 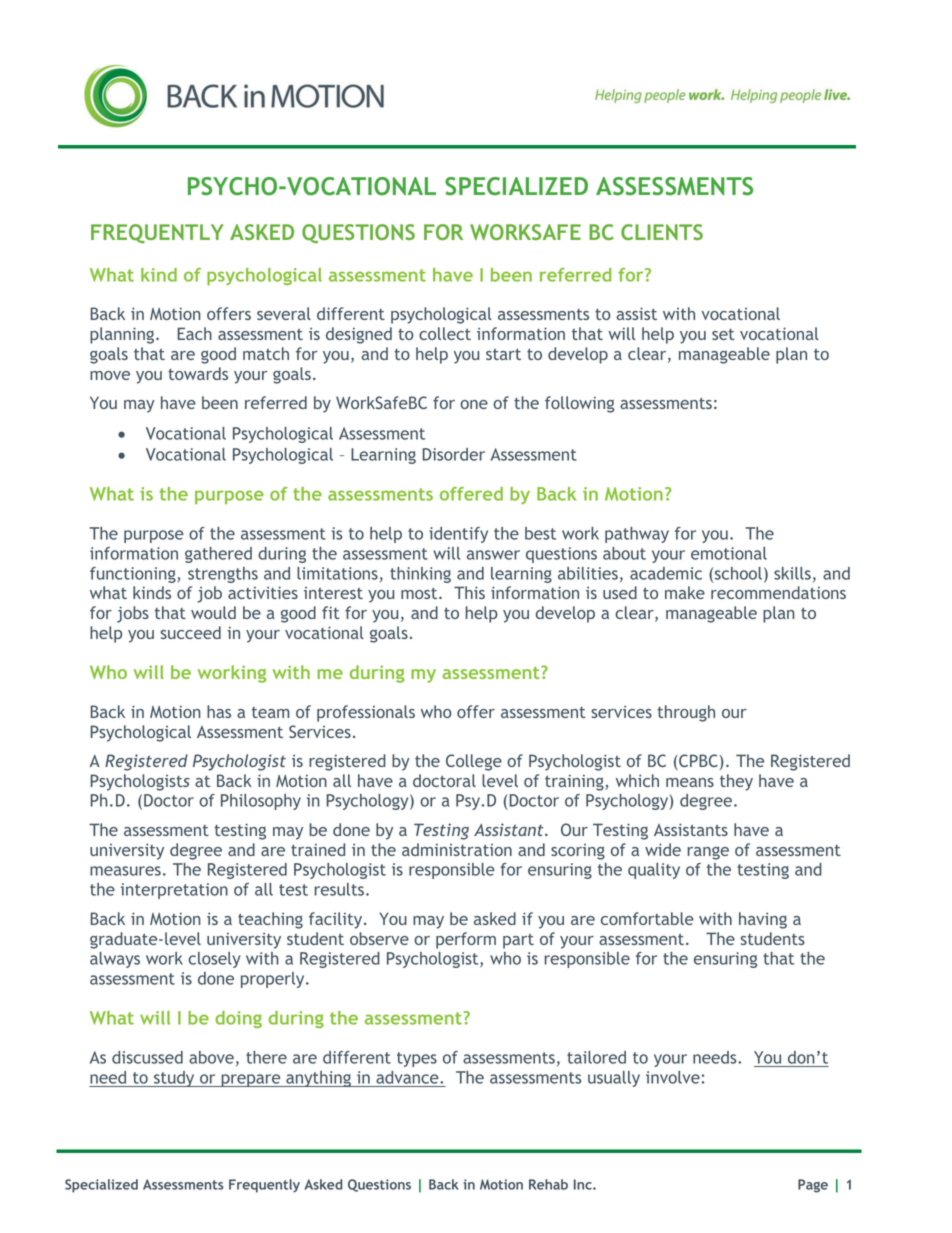 I want to click on This, so click(x=469, y=592).
